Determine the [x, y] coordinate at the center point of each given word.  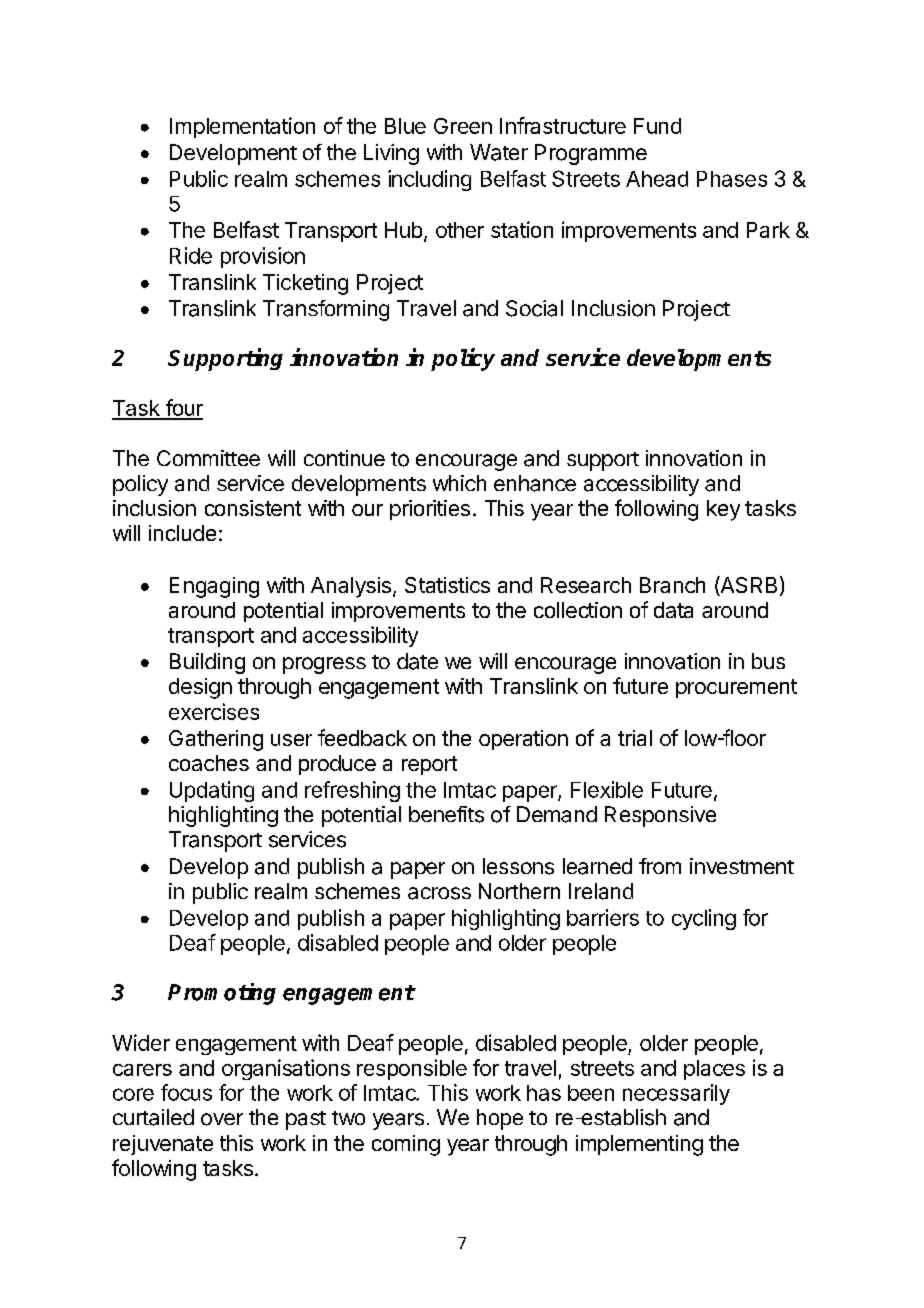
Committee [208, 458]
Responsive [660, 816]
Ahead [657, 179]
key [723, 510]
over [222, 1119]
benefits [446, 814]
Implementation [242, 127]
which [459, 483]
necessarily [676, 1094]
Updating [212, 791]
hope [500, 1119]
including [429, 180]
